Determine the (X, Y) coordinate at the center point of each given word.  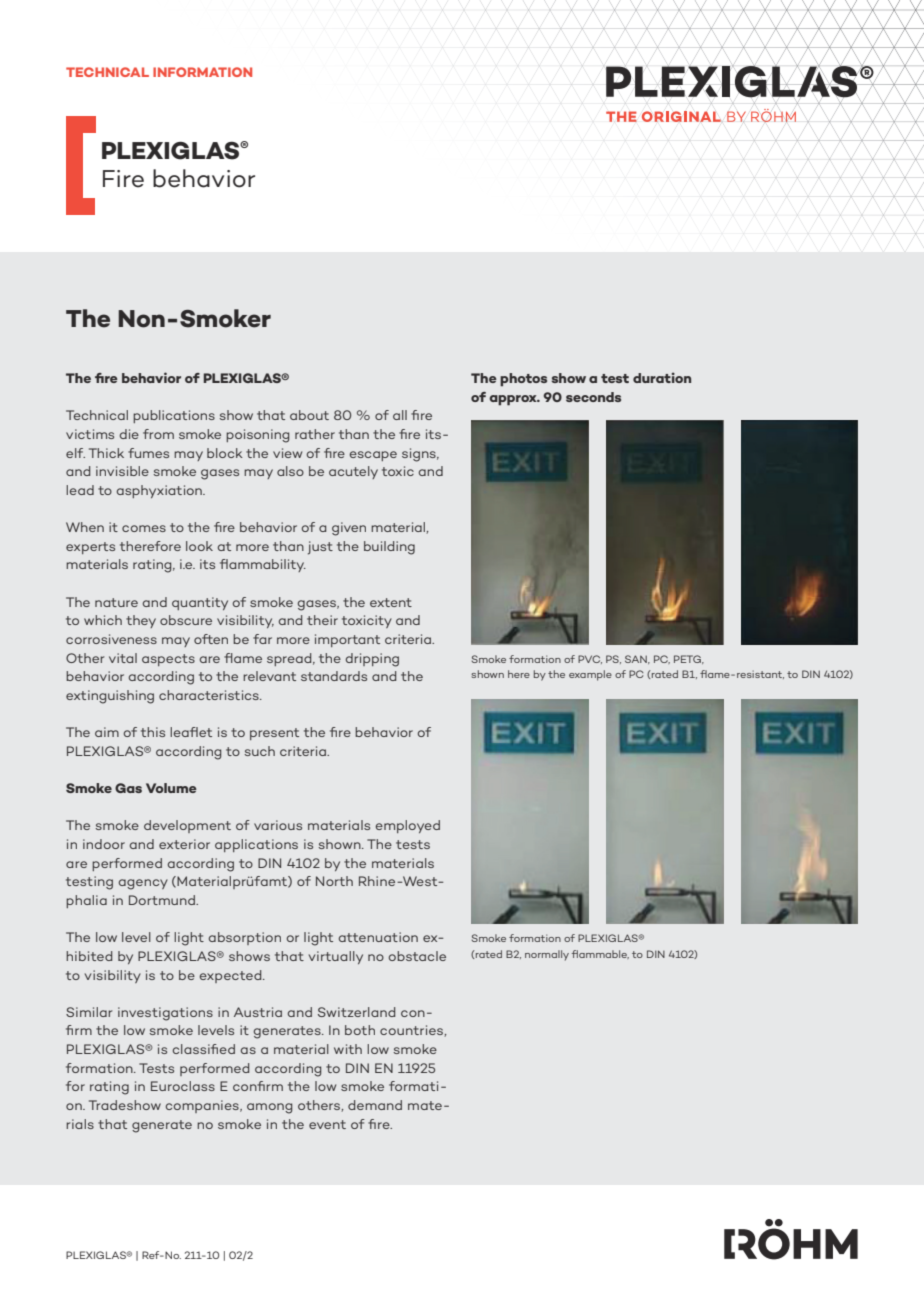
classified (203, 1049)
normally (547, 955)
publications (174, 416)
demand (375, 1105)
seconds (593, 397)
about (309, 415)
